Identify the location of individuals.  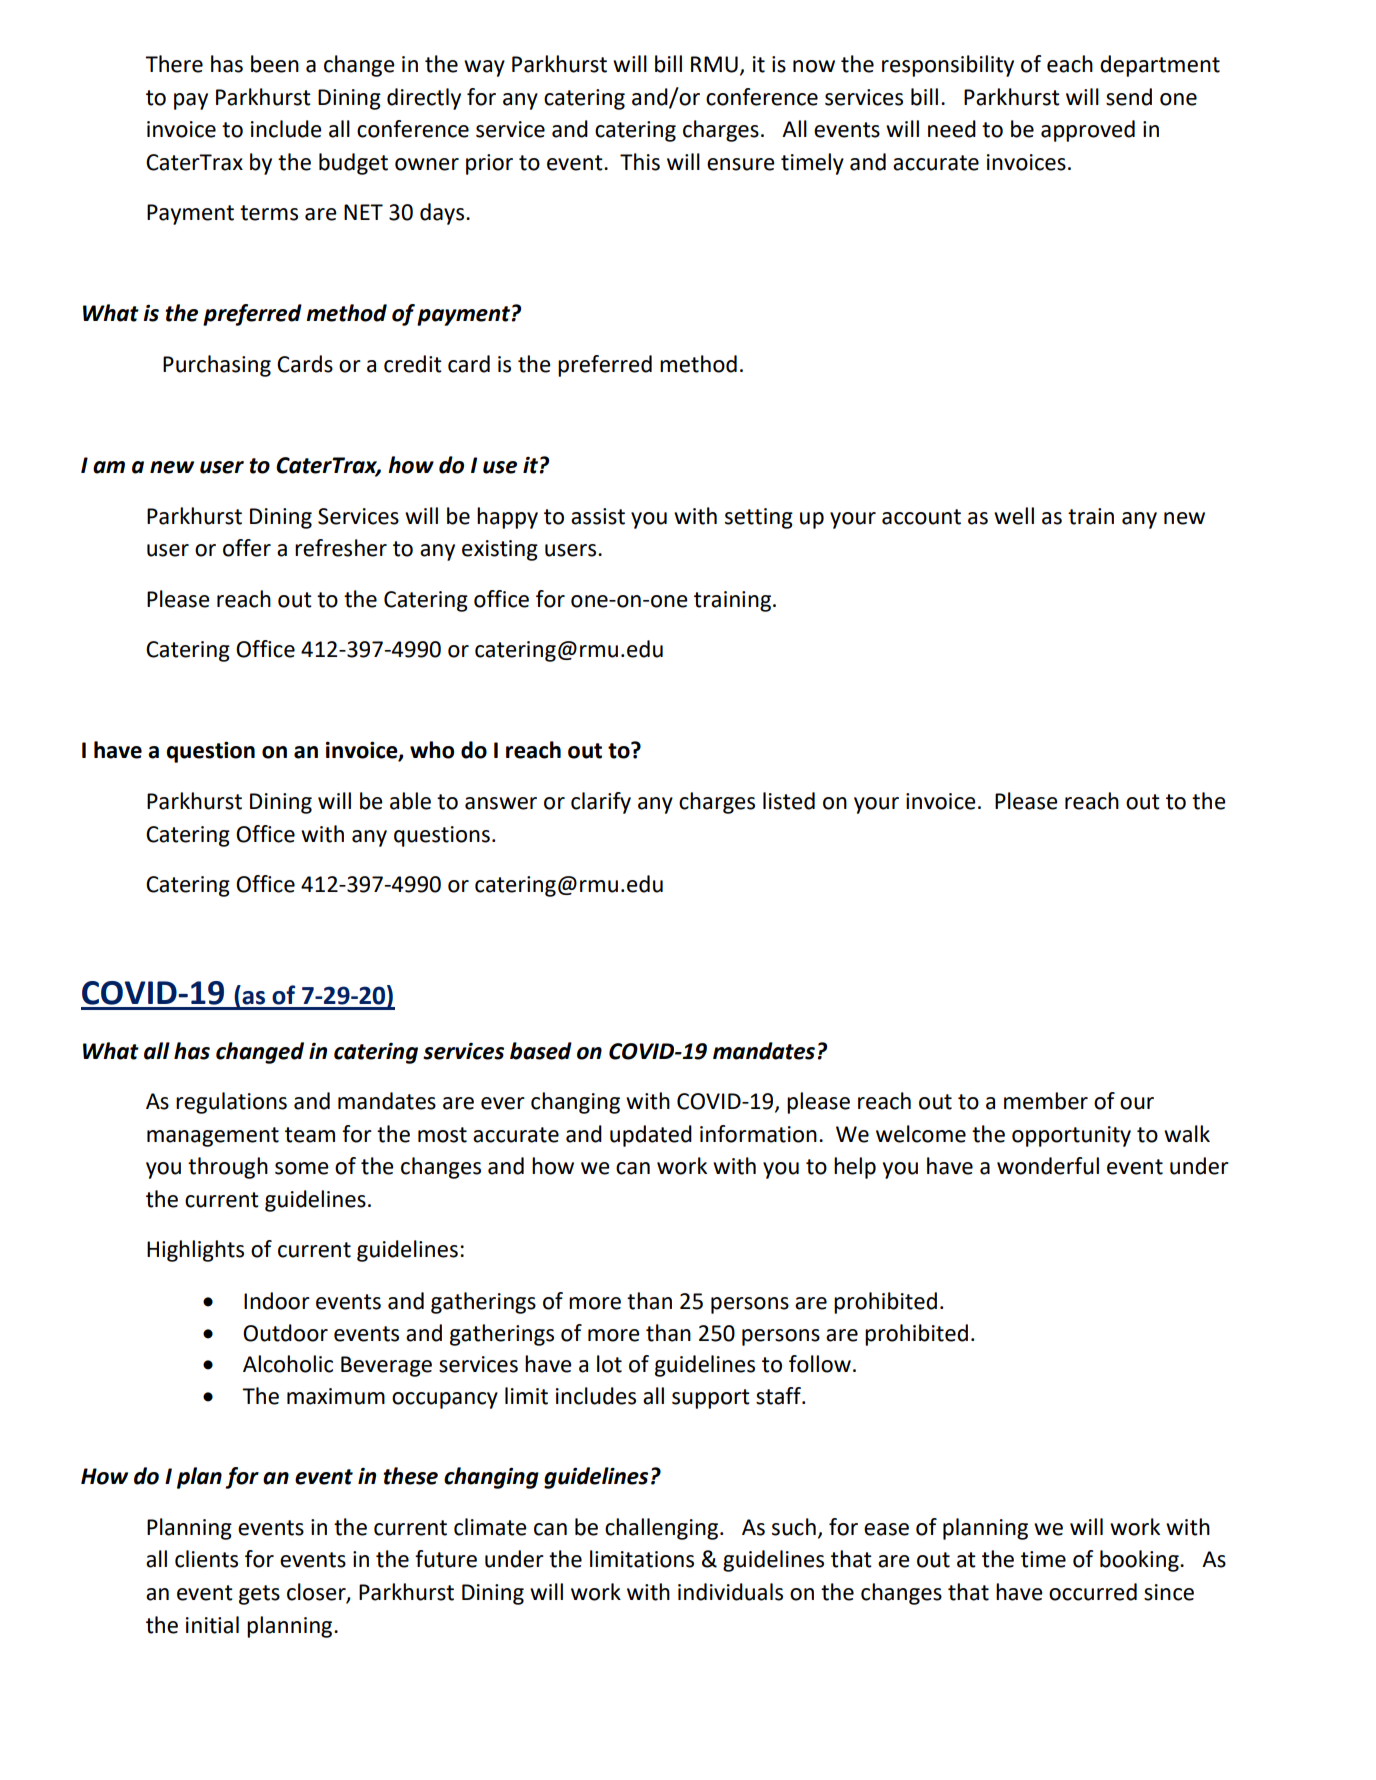
(730, 1592).
